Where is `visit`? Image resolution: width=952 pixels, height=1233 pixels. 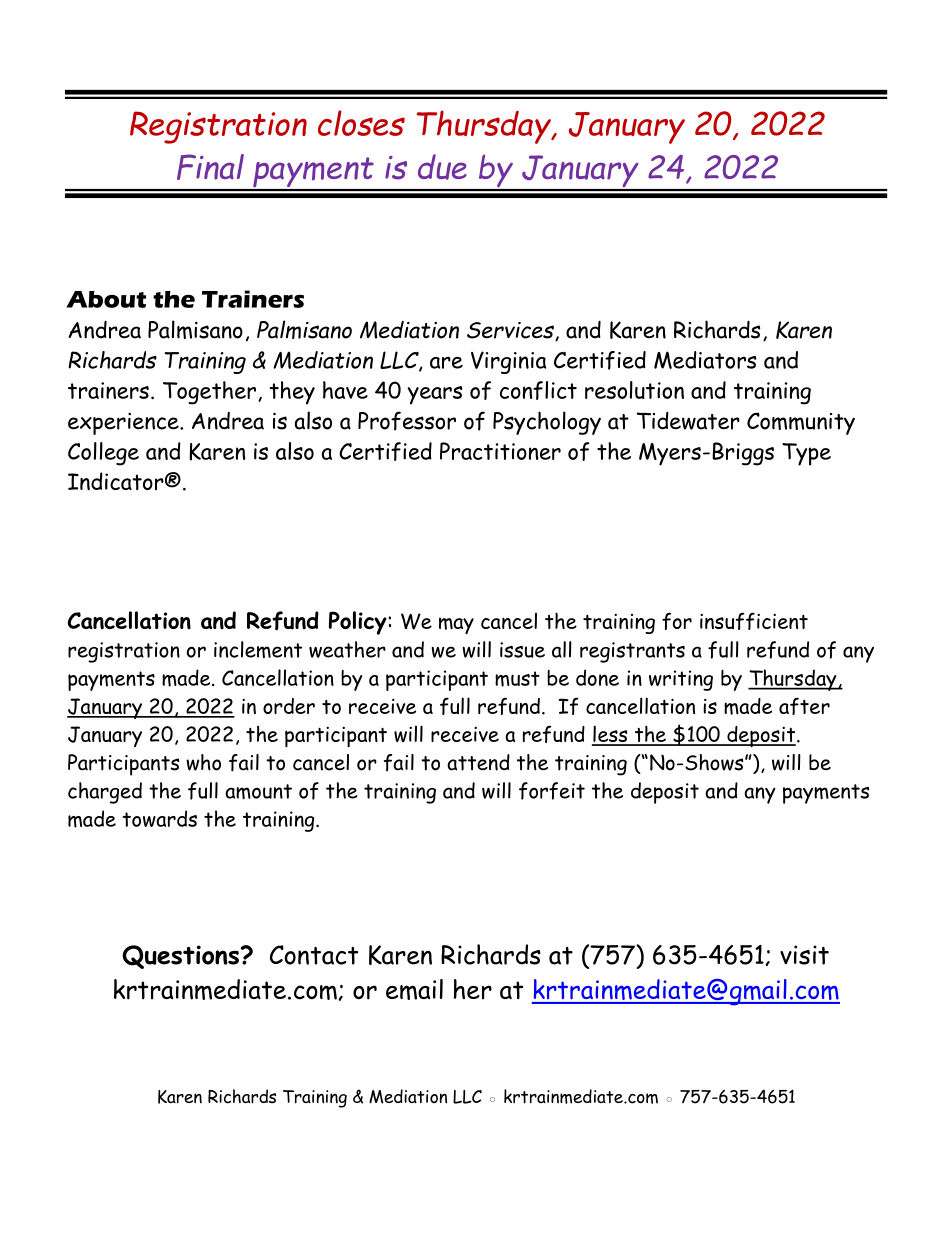
visit is located at coordinates (804, 955).
